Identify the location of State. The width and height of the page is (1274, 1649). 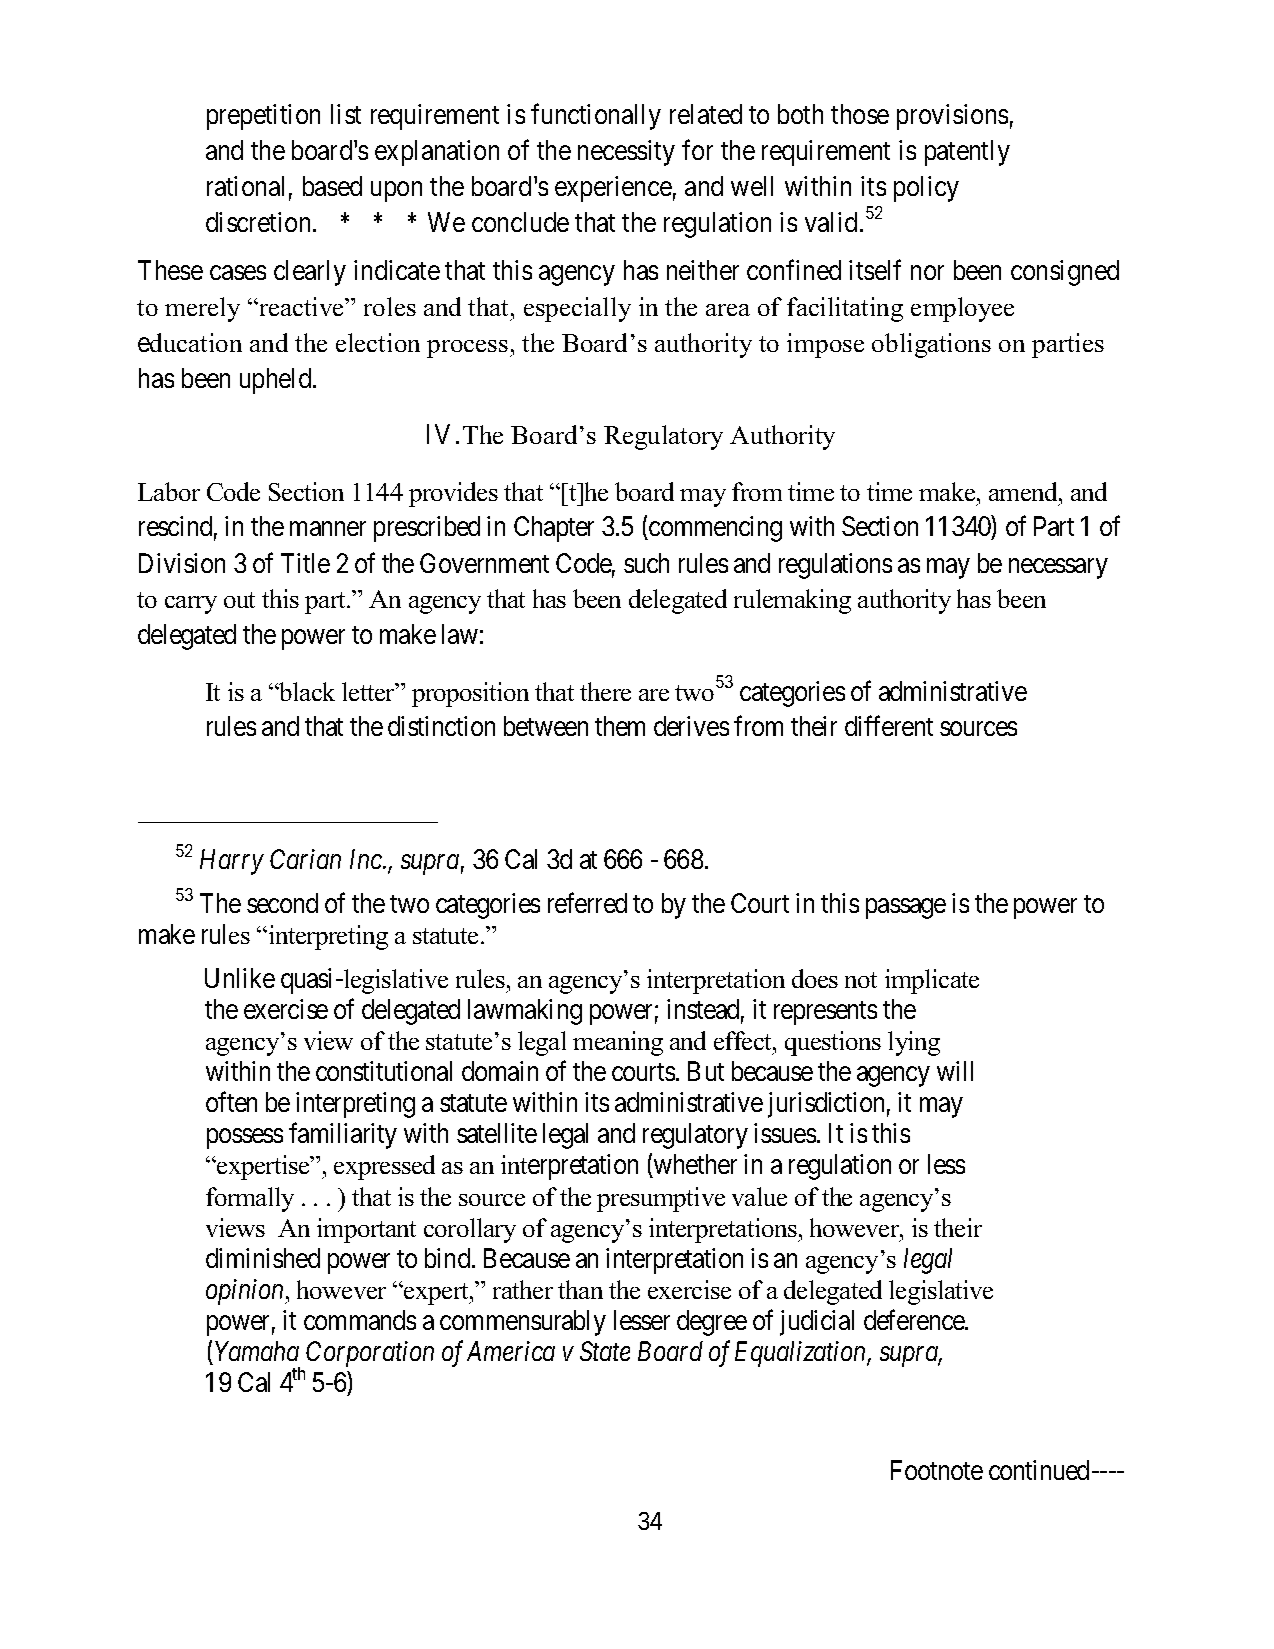
(605, 1351).
